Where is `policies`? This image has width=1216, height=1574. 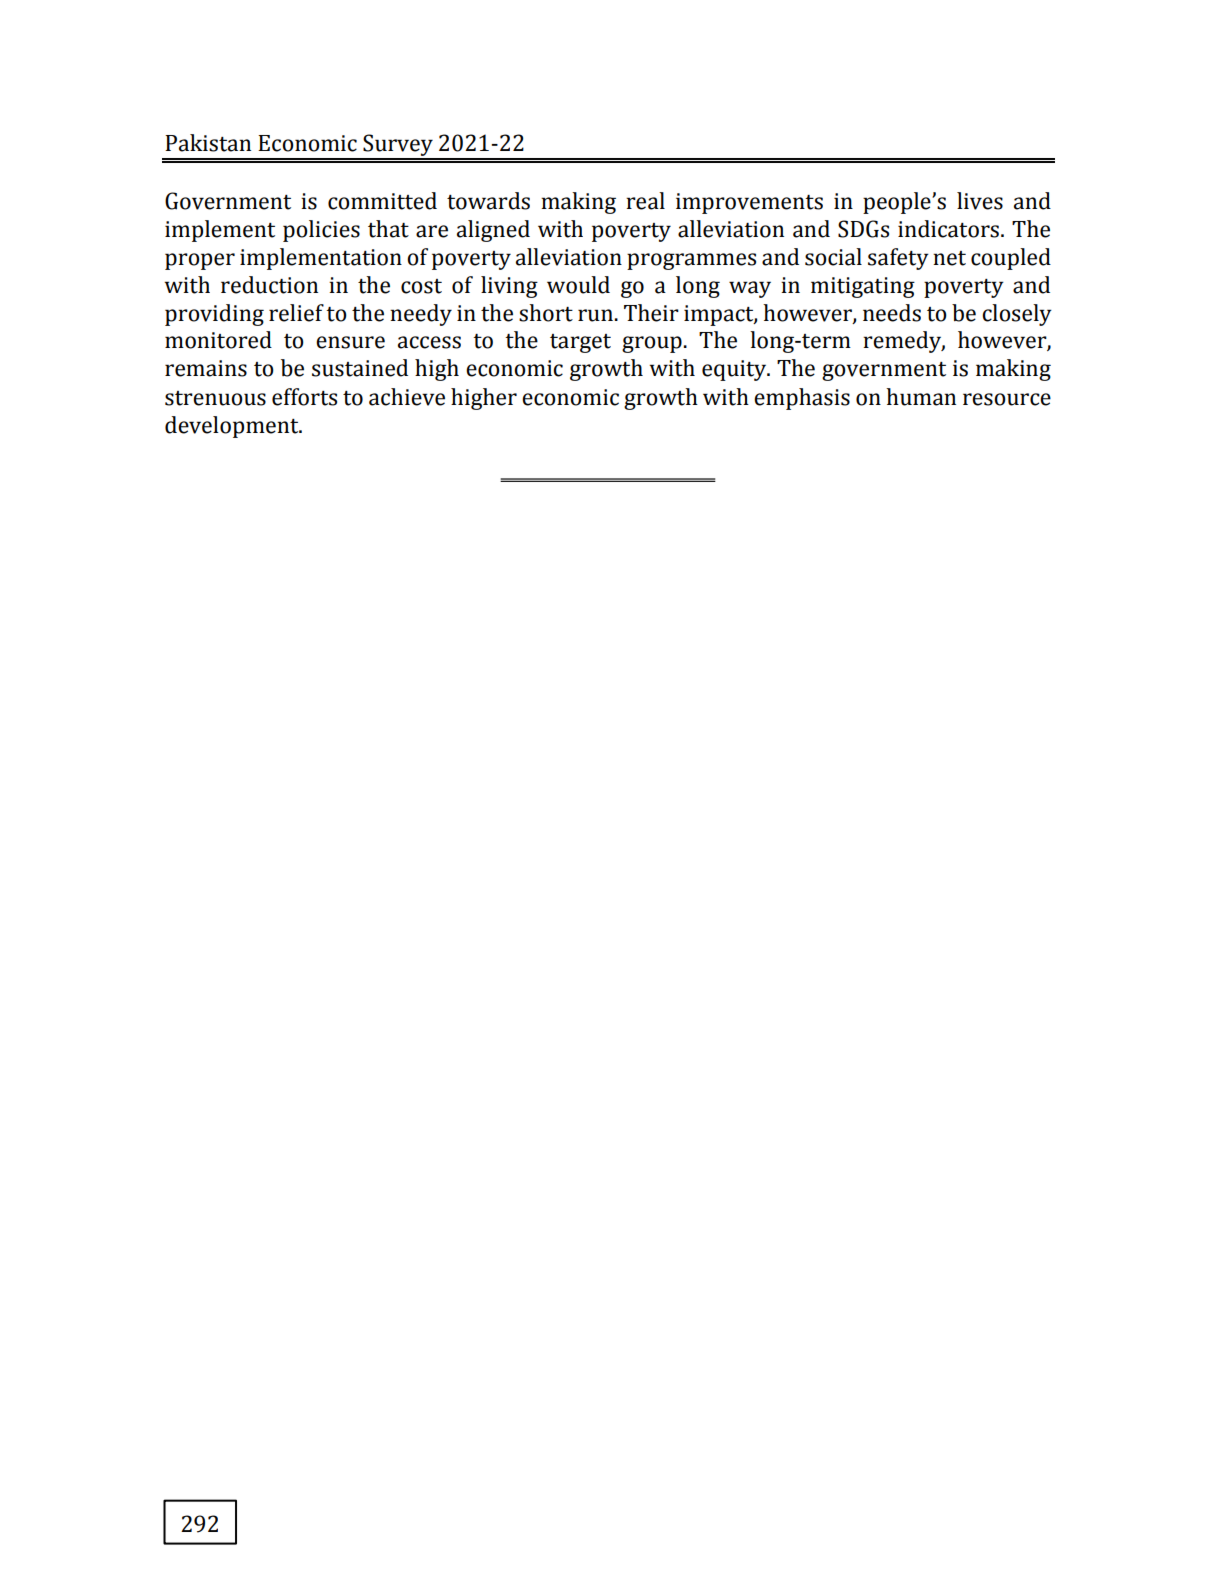
policies is located at coordinates (321, 231).
